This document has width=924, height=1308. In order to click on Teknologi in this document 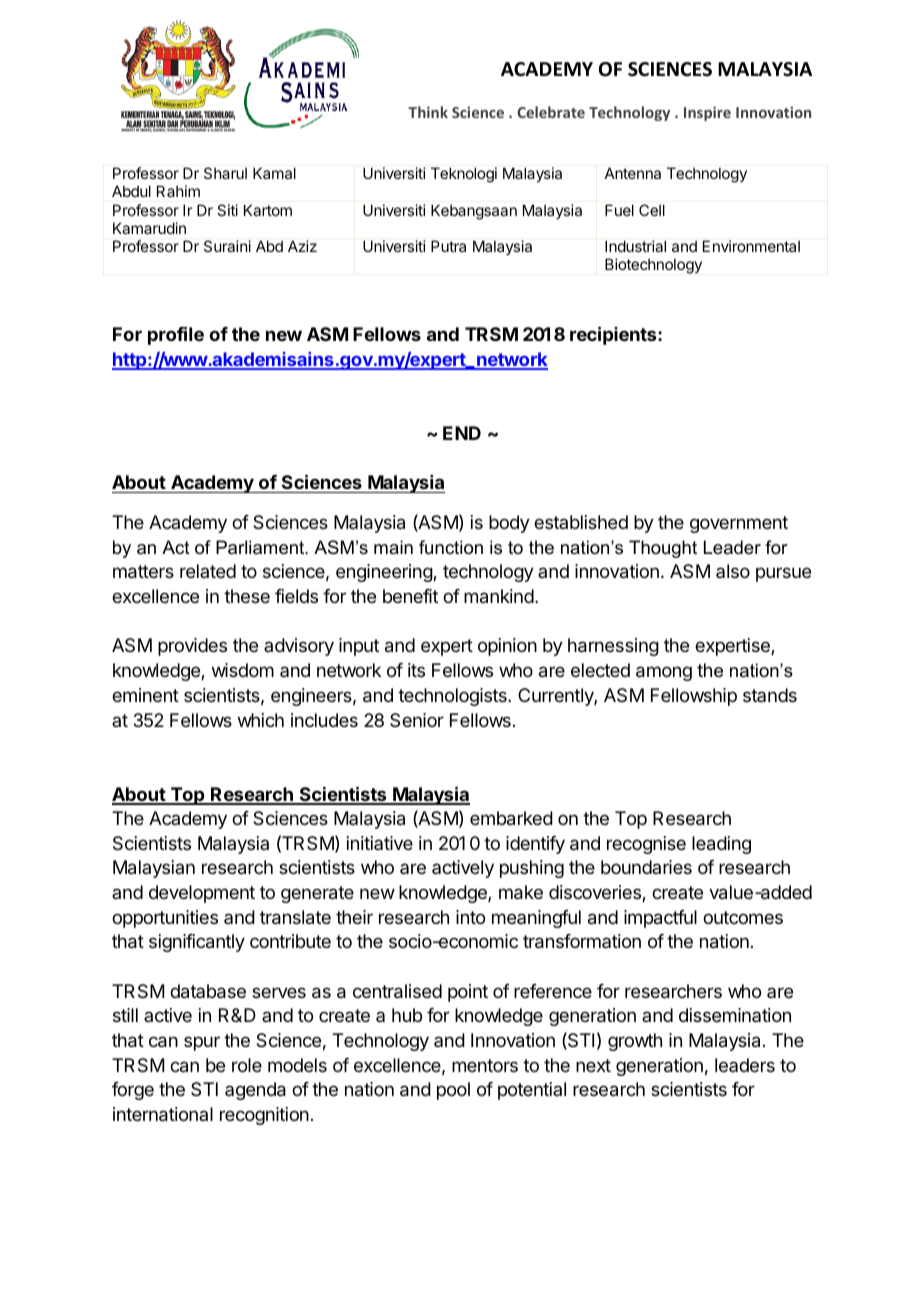, I will do `click(464, 175)`.
